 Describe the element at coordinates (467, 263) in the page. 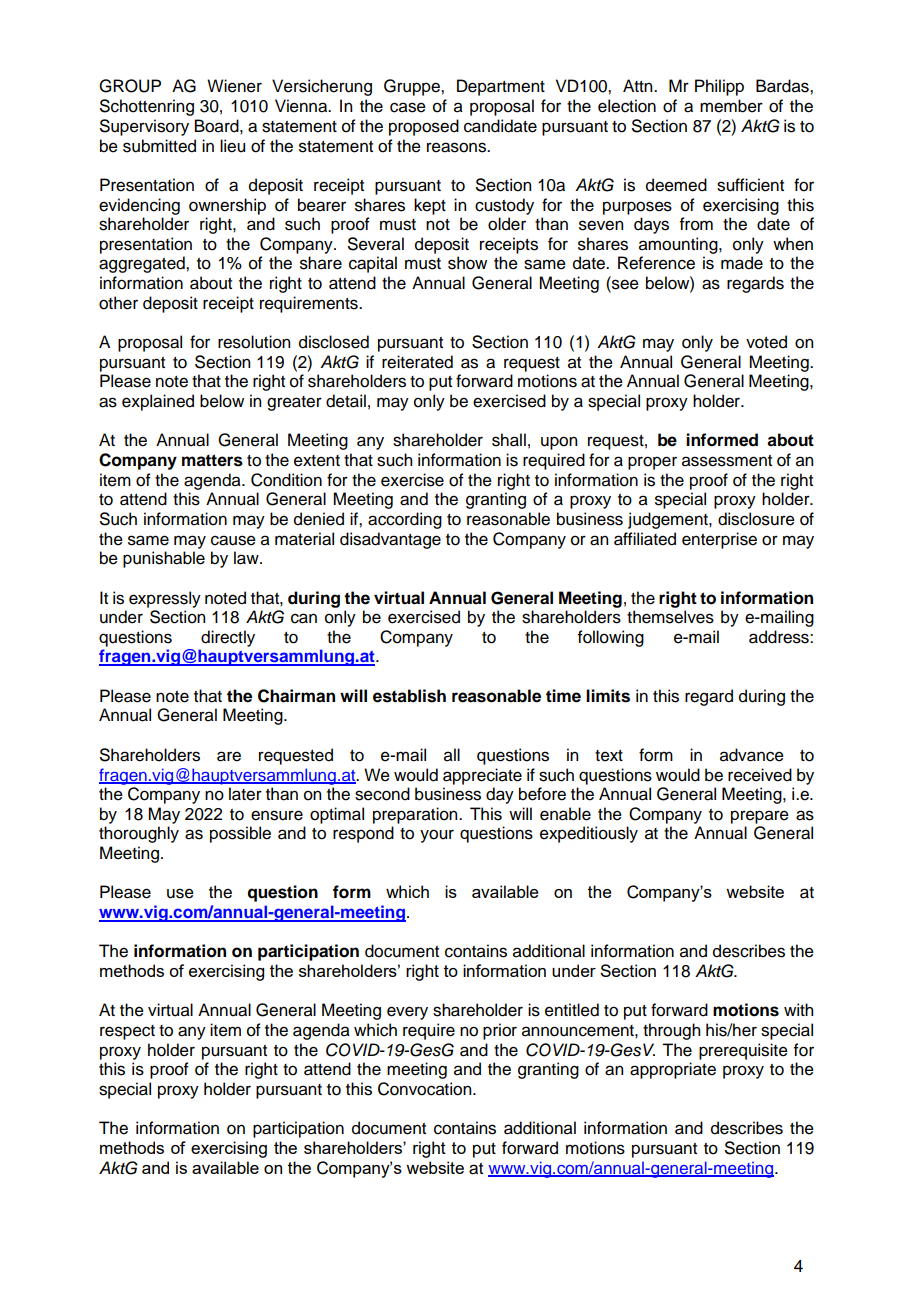

I see `show` at that location.
